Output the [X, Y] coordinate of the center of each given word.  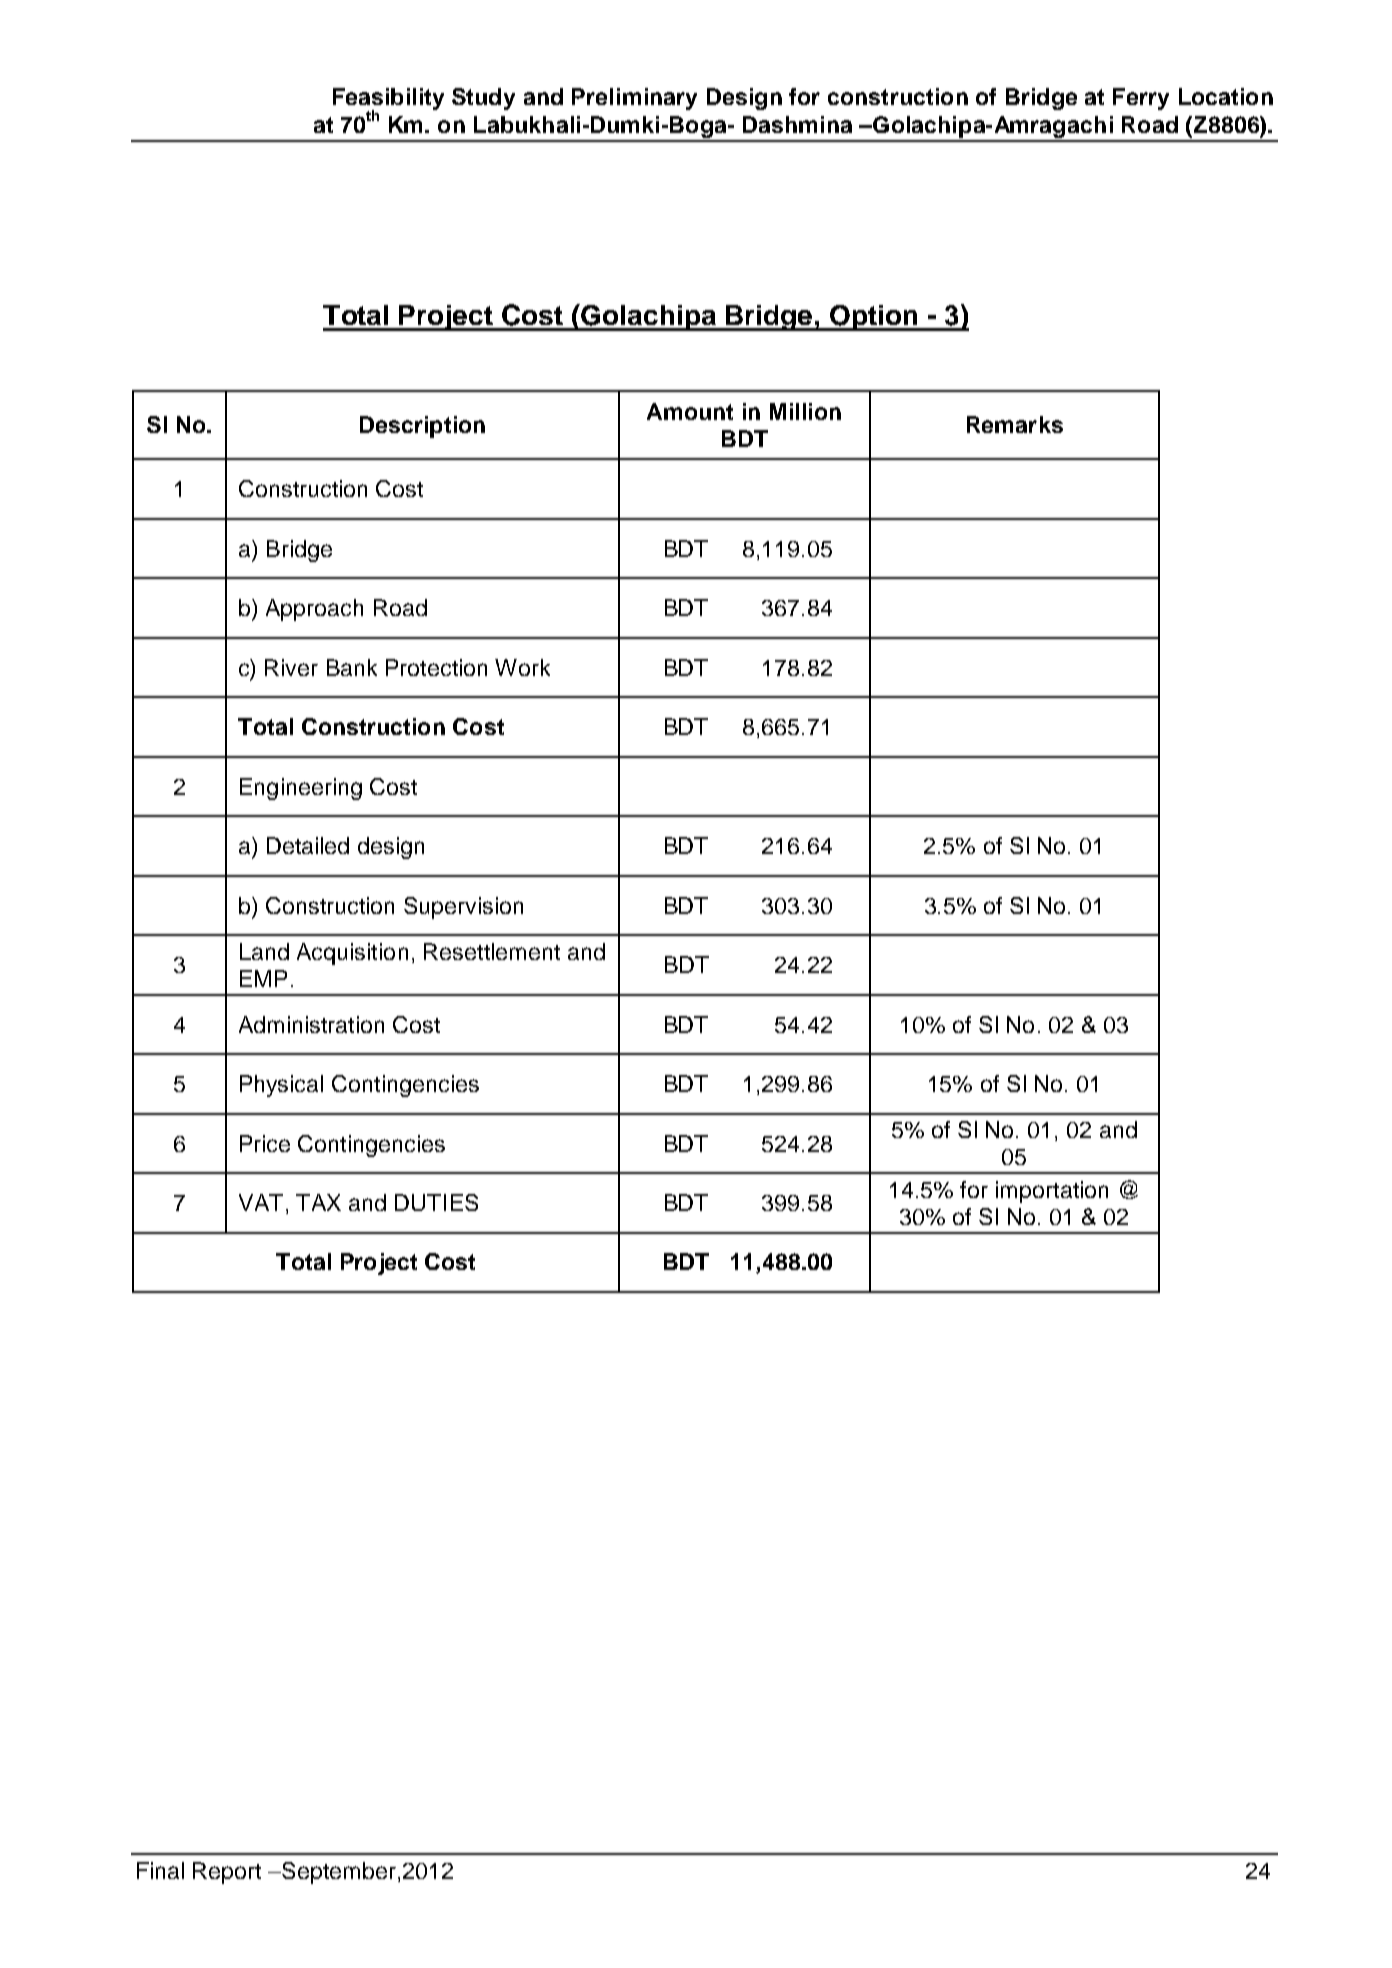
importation [1052, 1192]
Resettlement [492, 951]
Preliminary [634, 99]
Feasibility [388, 100]
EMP [263, 978]
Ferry [1141, 99]
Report [227, 1873]
